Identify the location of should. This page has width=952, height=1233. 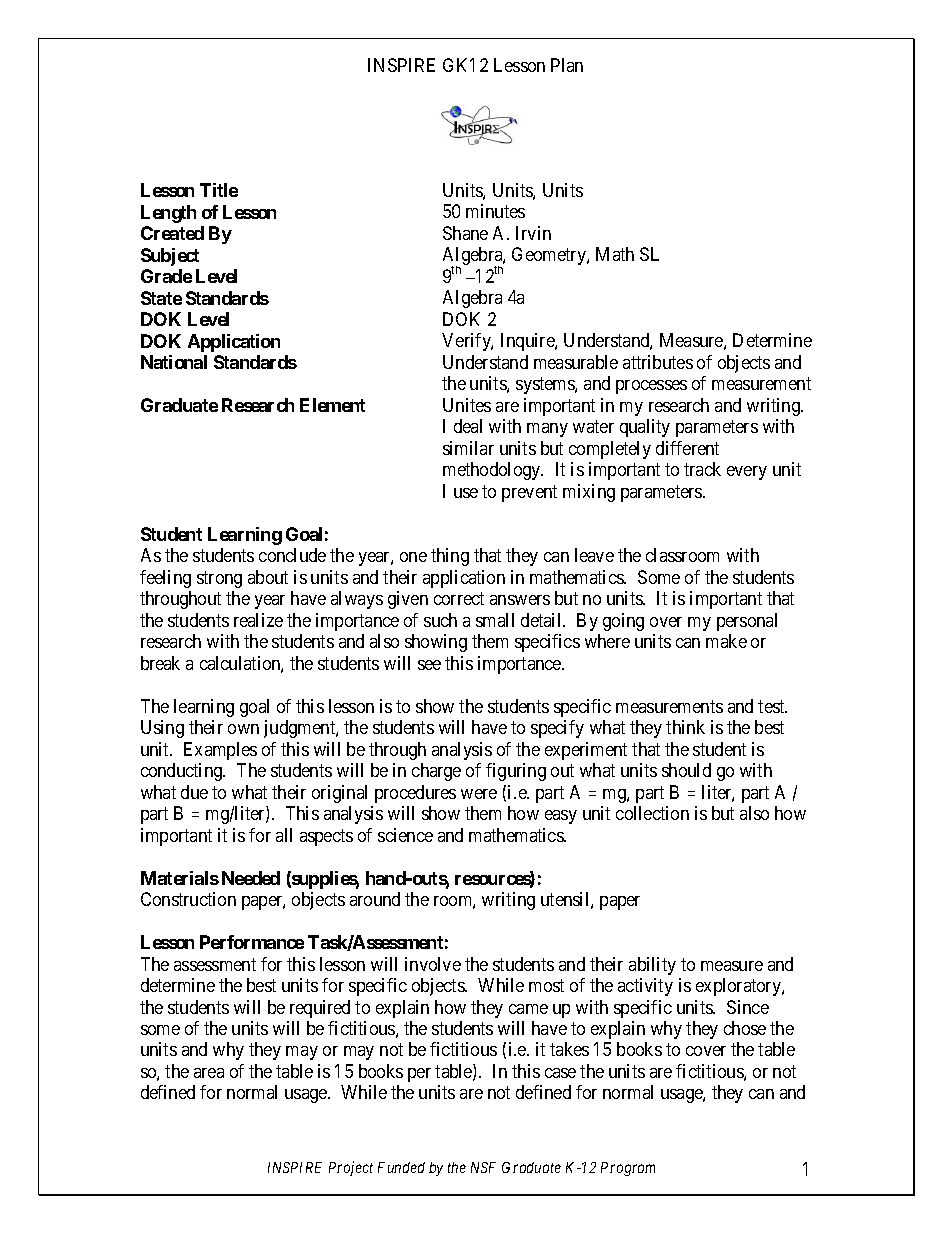
(686, 770).
